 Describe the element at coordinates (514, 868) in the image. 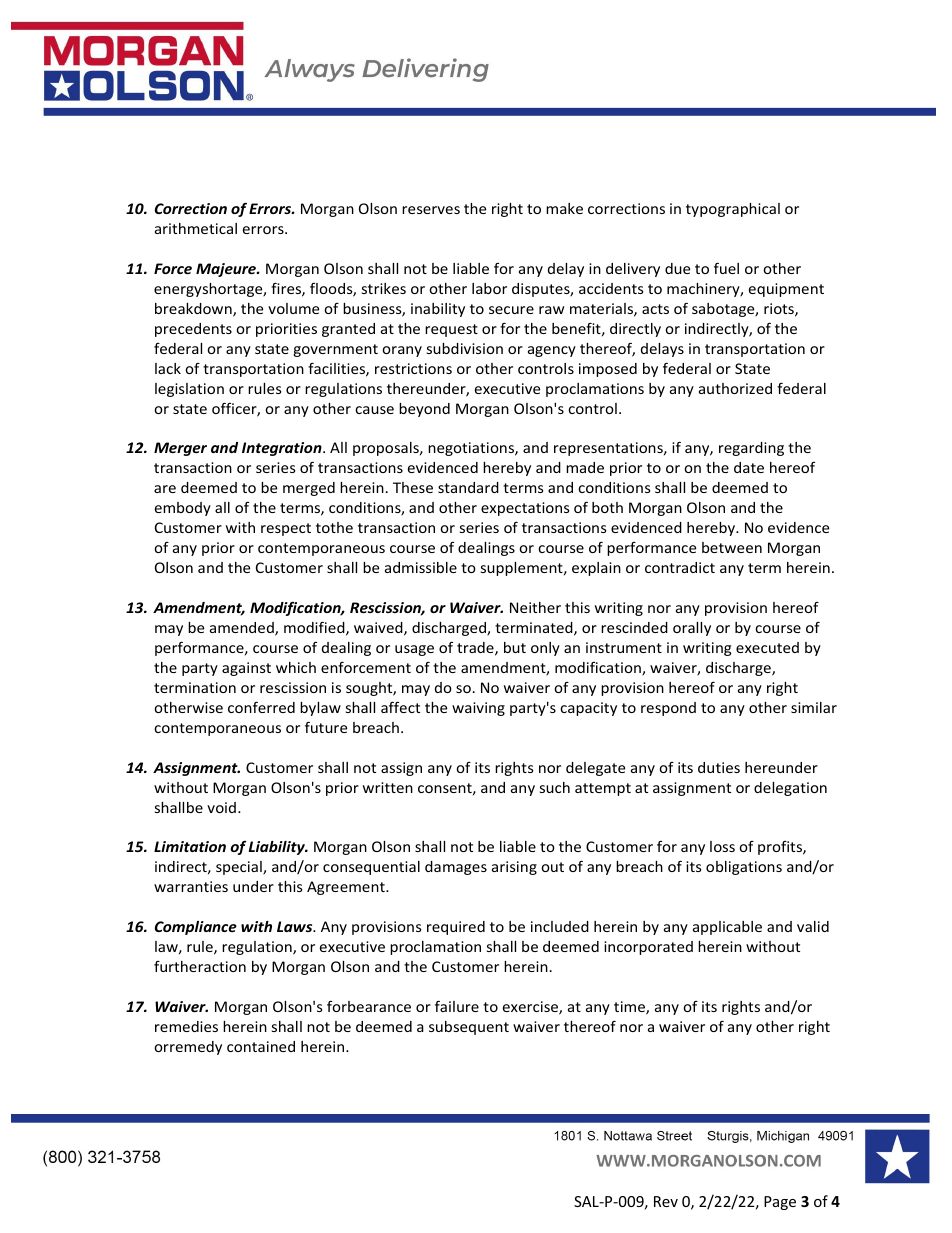

I see `arising` at that location.
